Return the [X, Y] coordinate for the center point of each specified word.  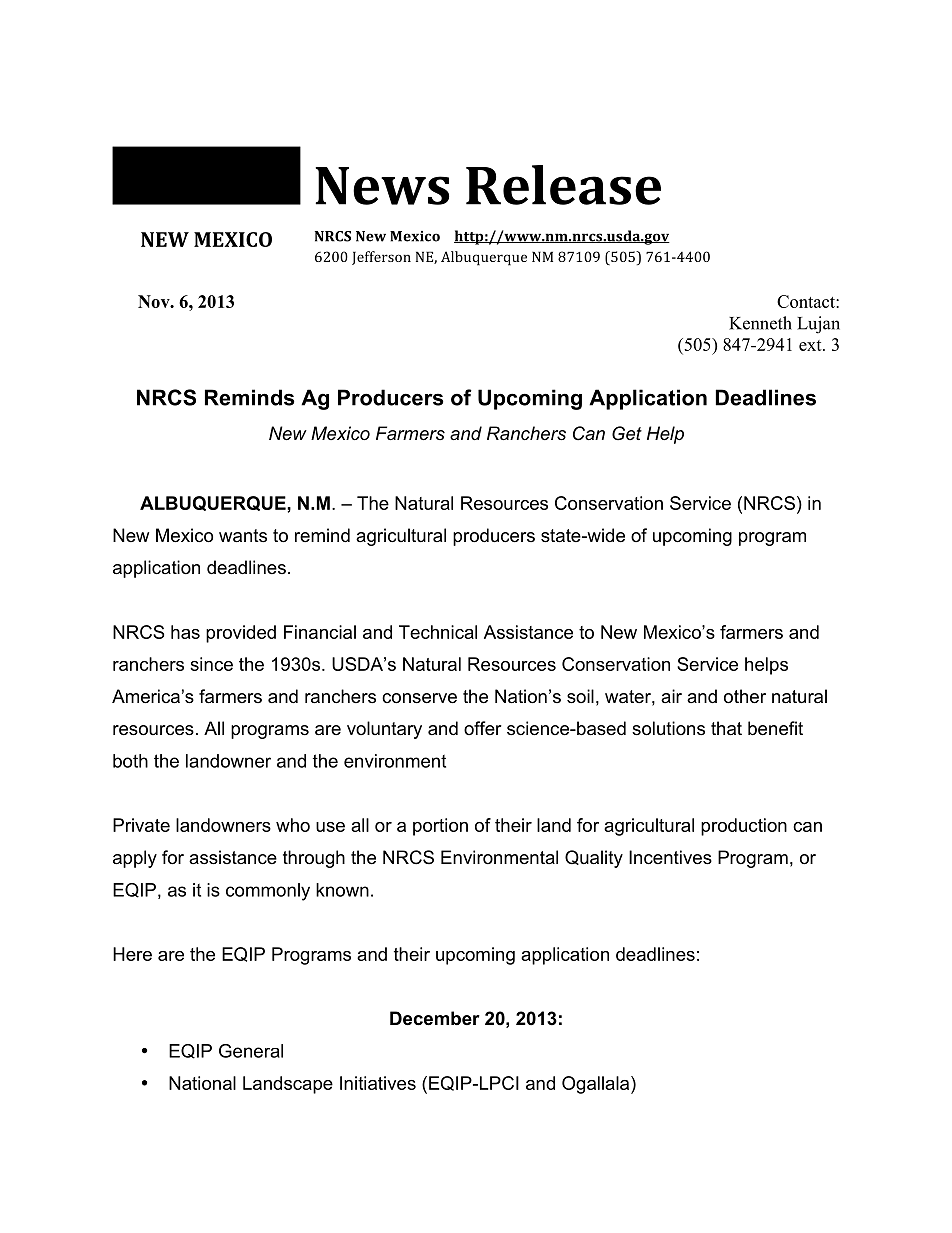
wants [243, 536]
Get [627, 433]
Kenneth [760, 323]
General [251, 1051]
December [435, 1018]
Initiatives [378, 1083]
